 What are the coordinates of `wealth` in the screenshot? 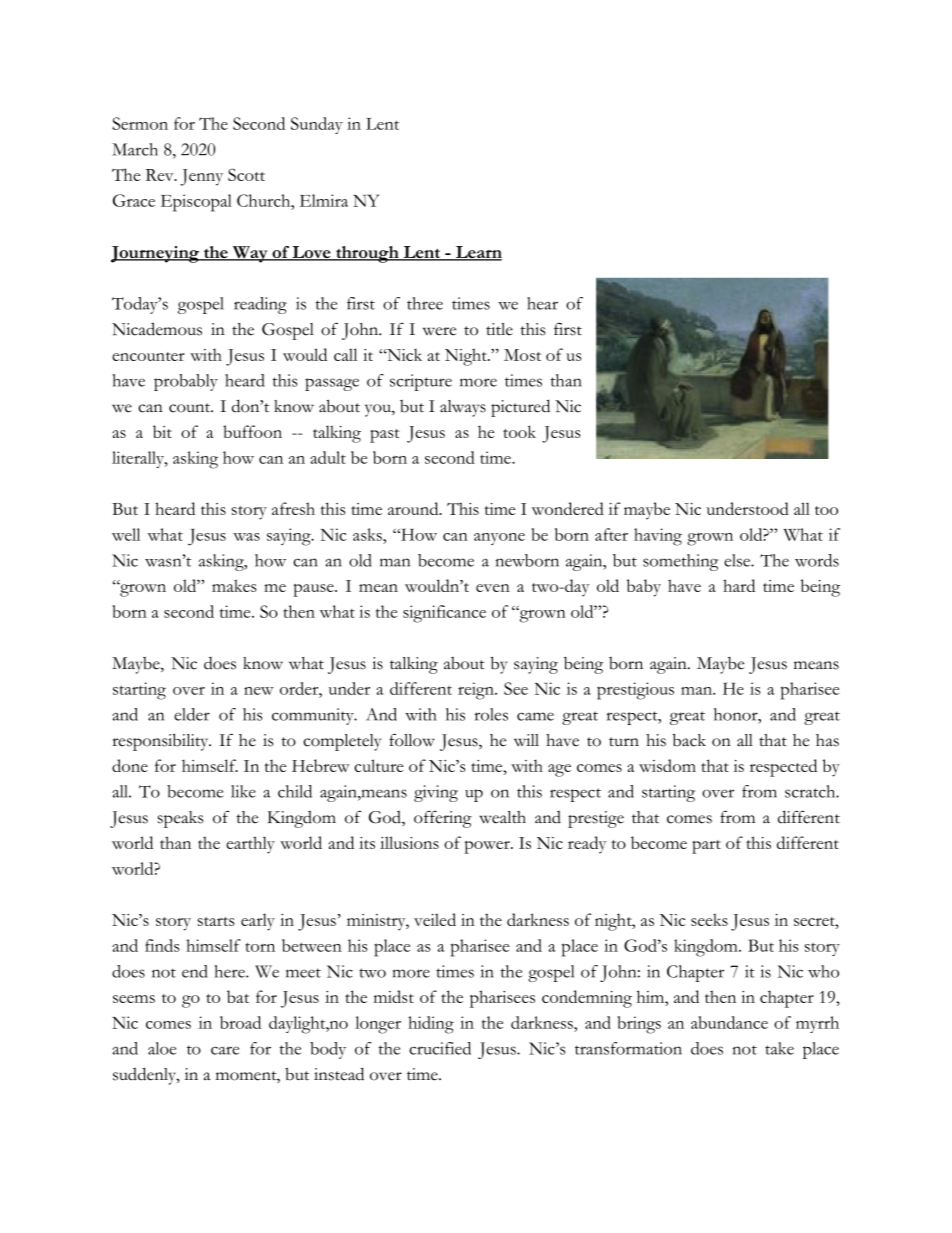 It's located at (502, 817).
